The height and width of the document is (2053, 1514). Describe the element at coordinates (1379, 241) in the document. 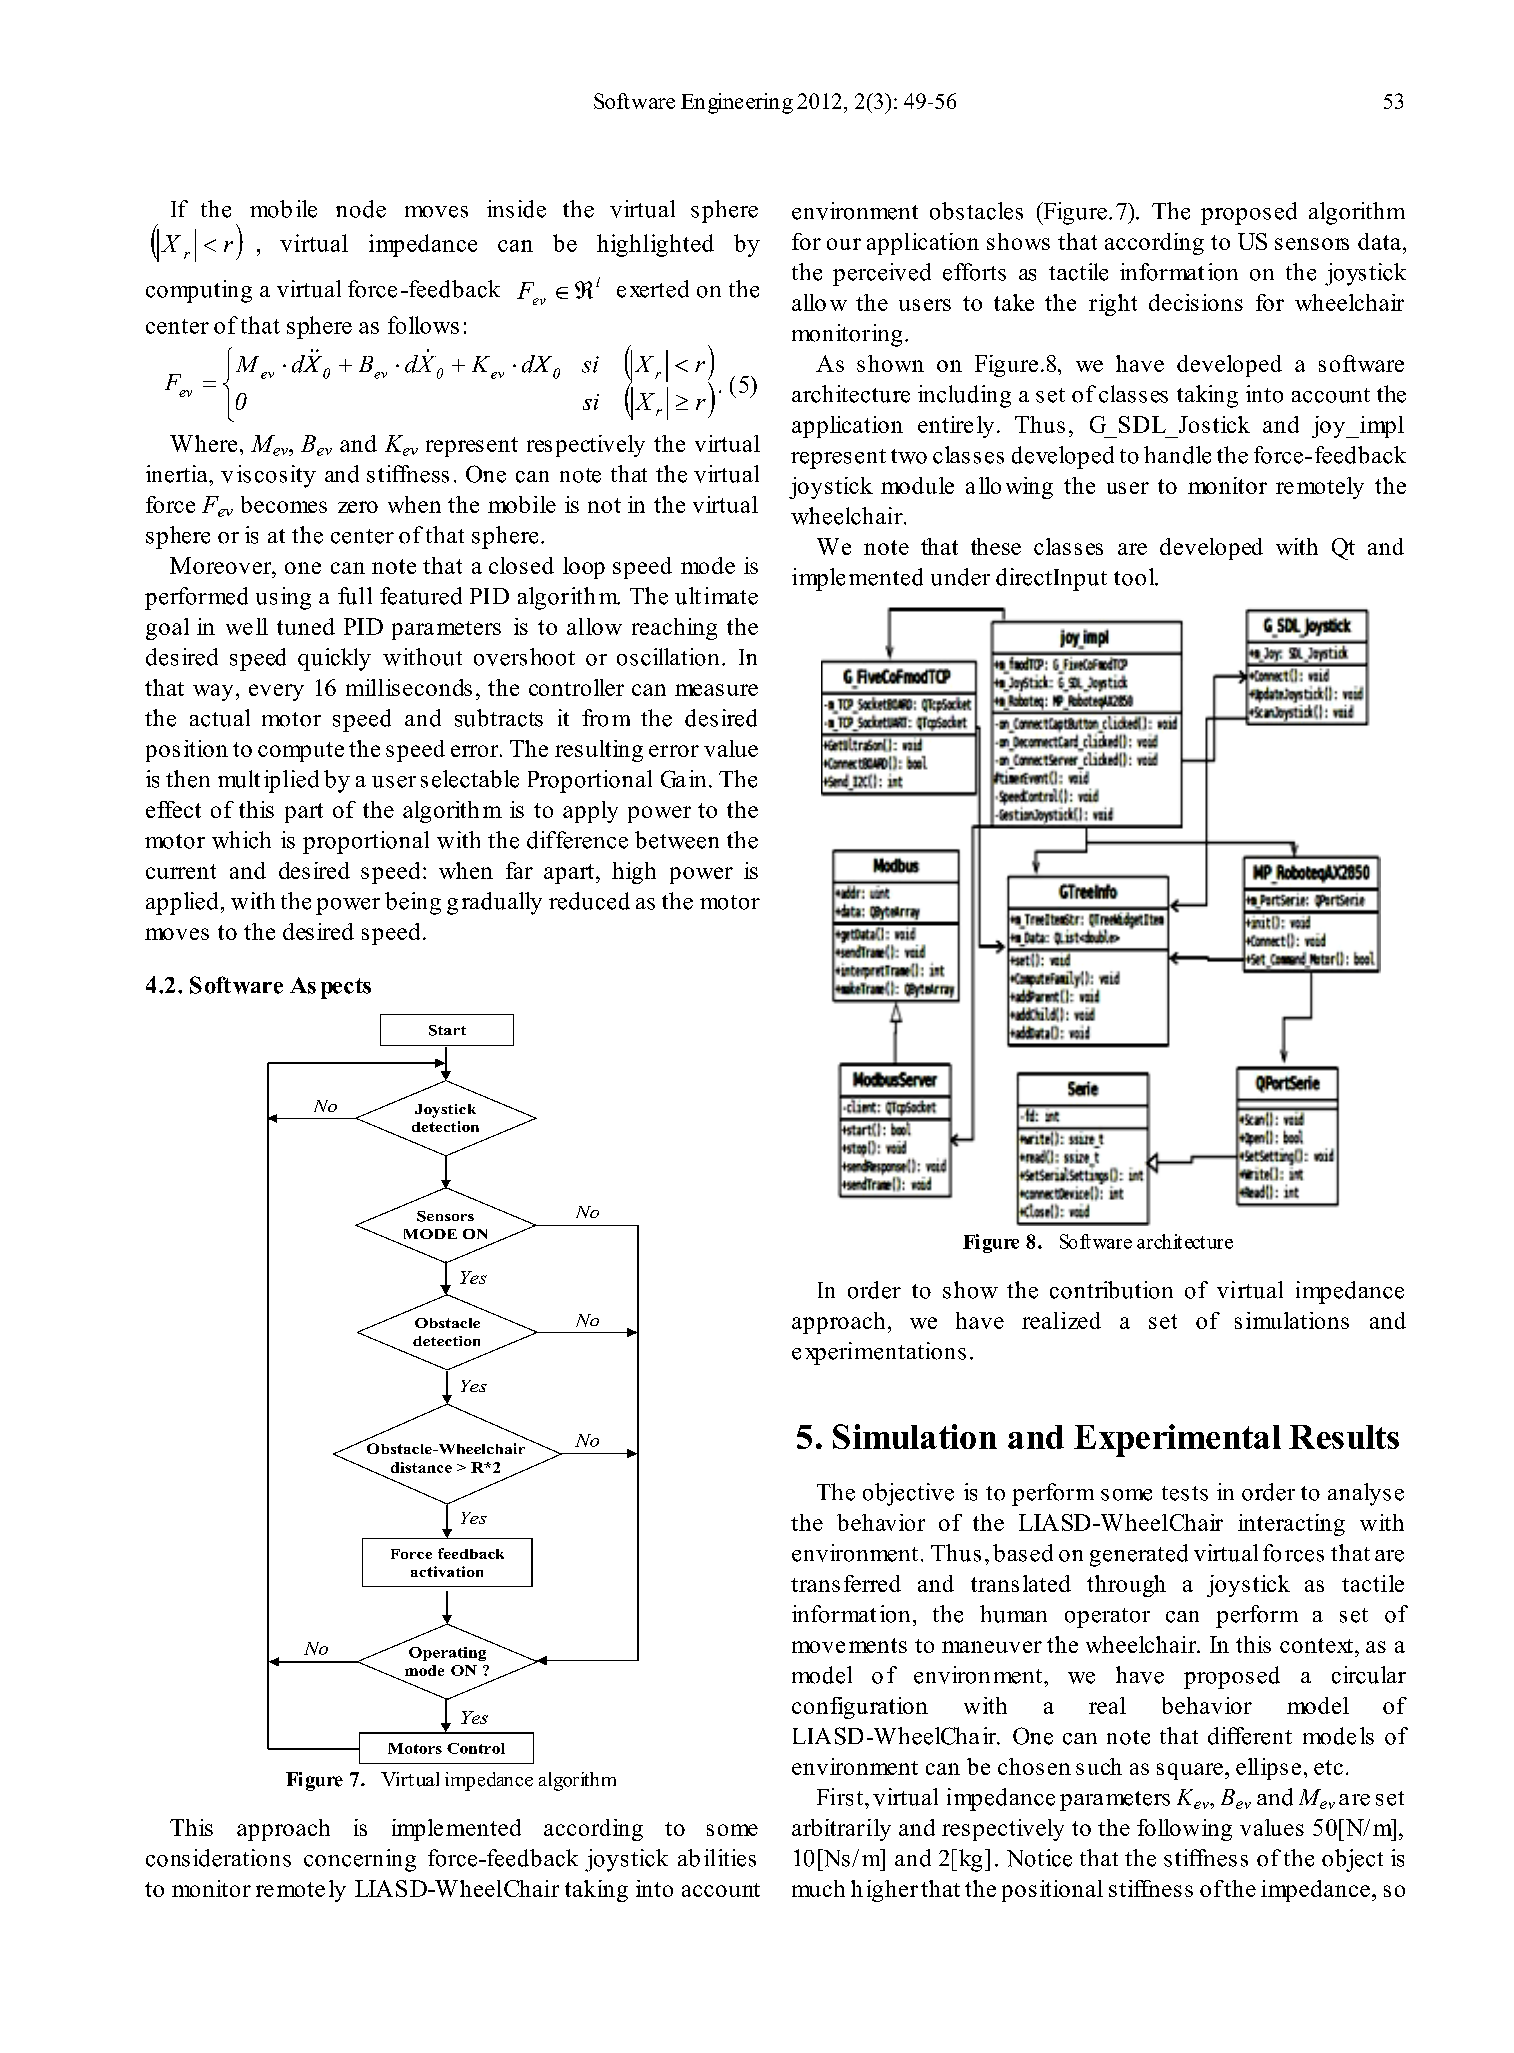

I see `data` at that location.
